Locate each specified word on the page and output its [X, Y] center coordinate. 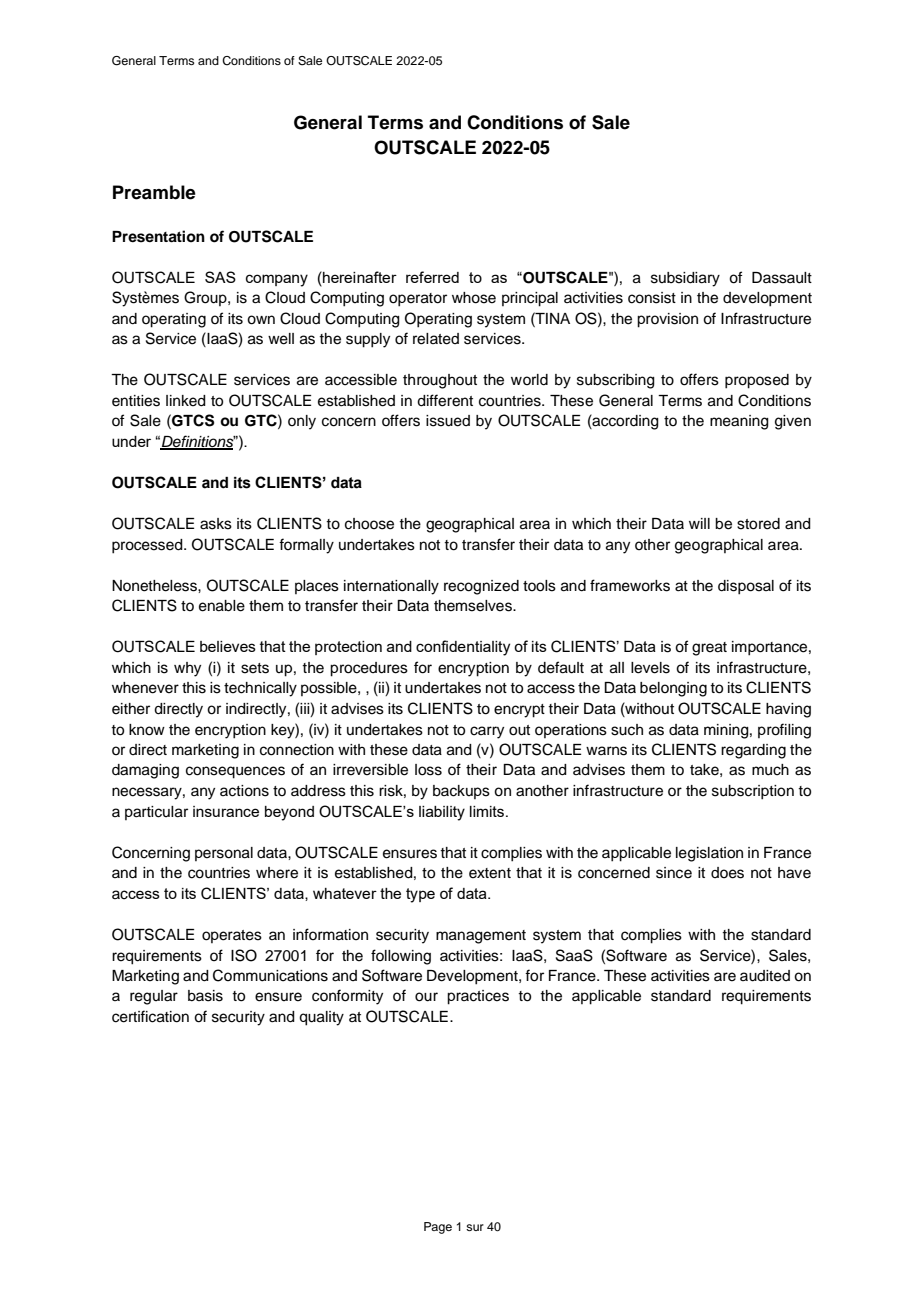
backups [461, 792]
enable [222, 606]
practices [478, 997]
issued [448, 421]
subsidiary [685, 279]
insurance [226, 811]
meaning [739, 422]
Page [438, 1228]
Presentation [158, 236]
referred [432, 277]
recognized [481, 587]
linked [186, 401]
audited [765, 976]
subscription [753, 792]
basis [205, 996]
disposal [746, 587]
